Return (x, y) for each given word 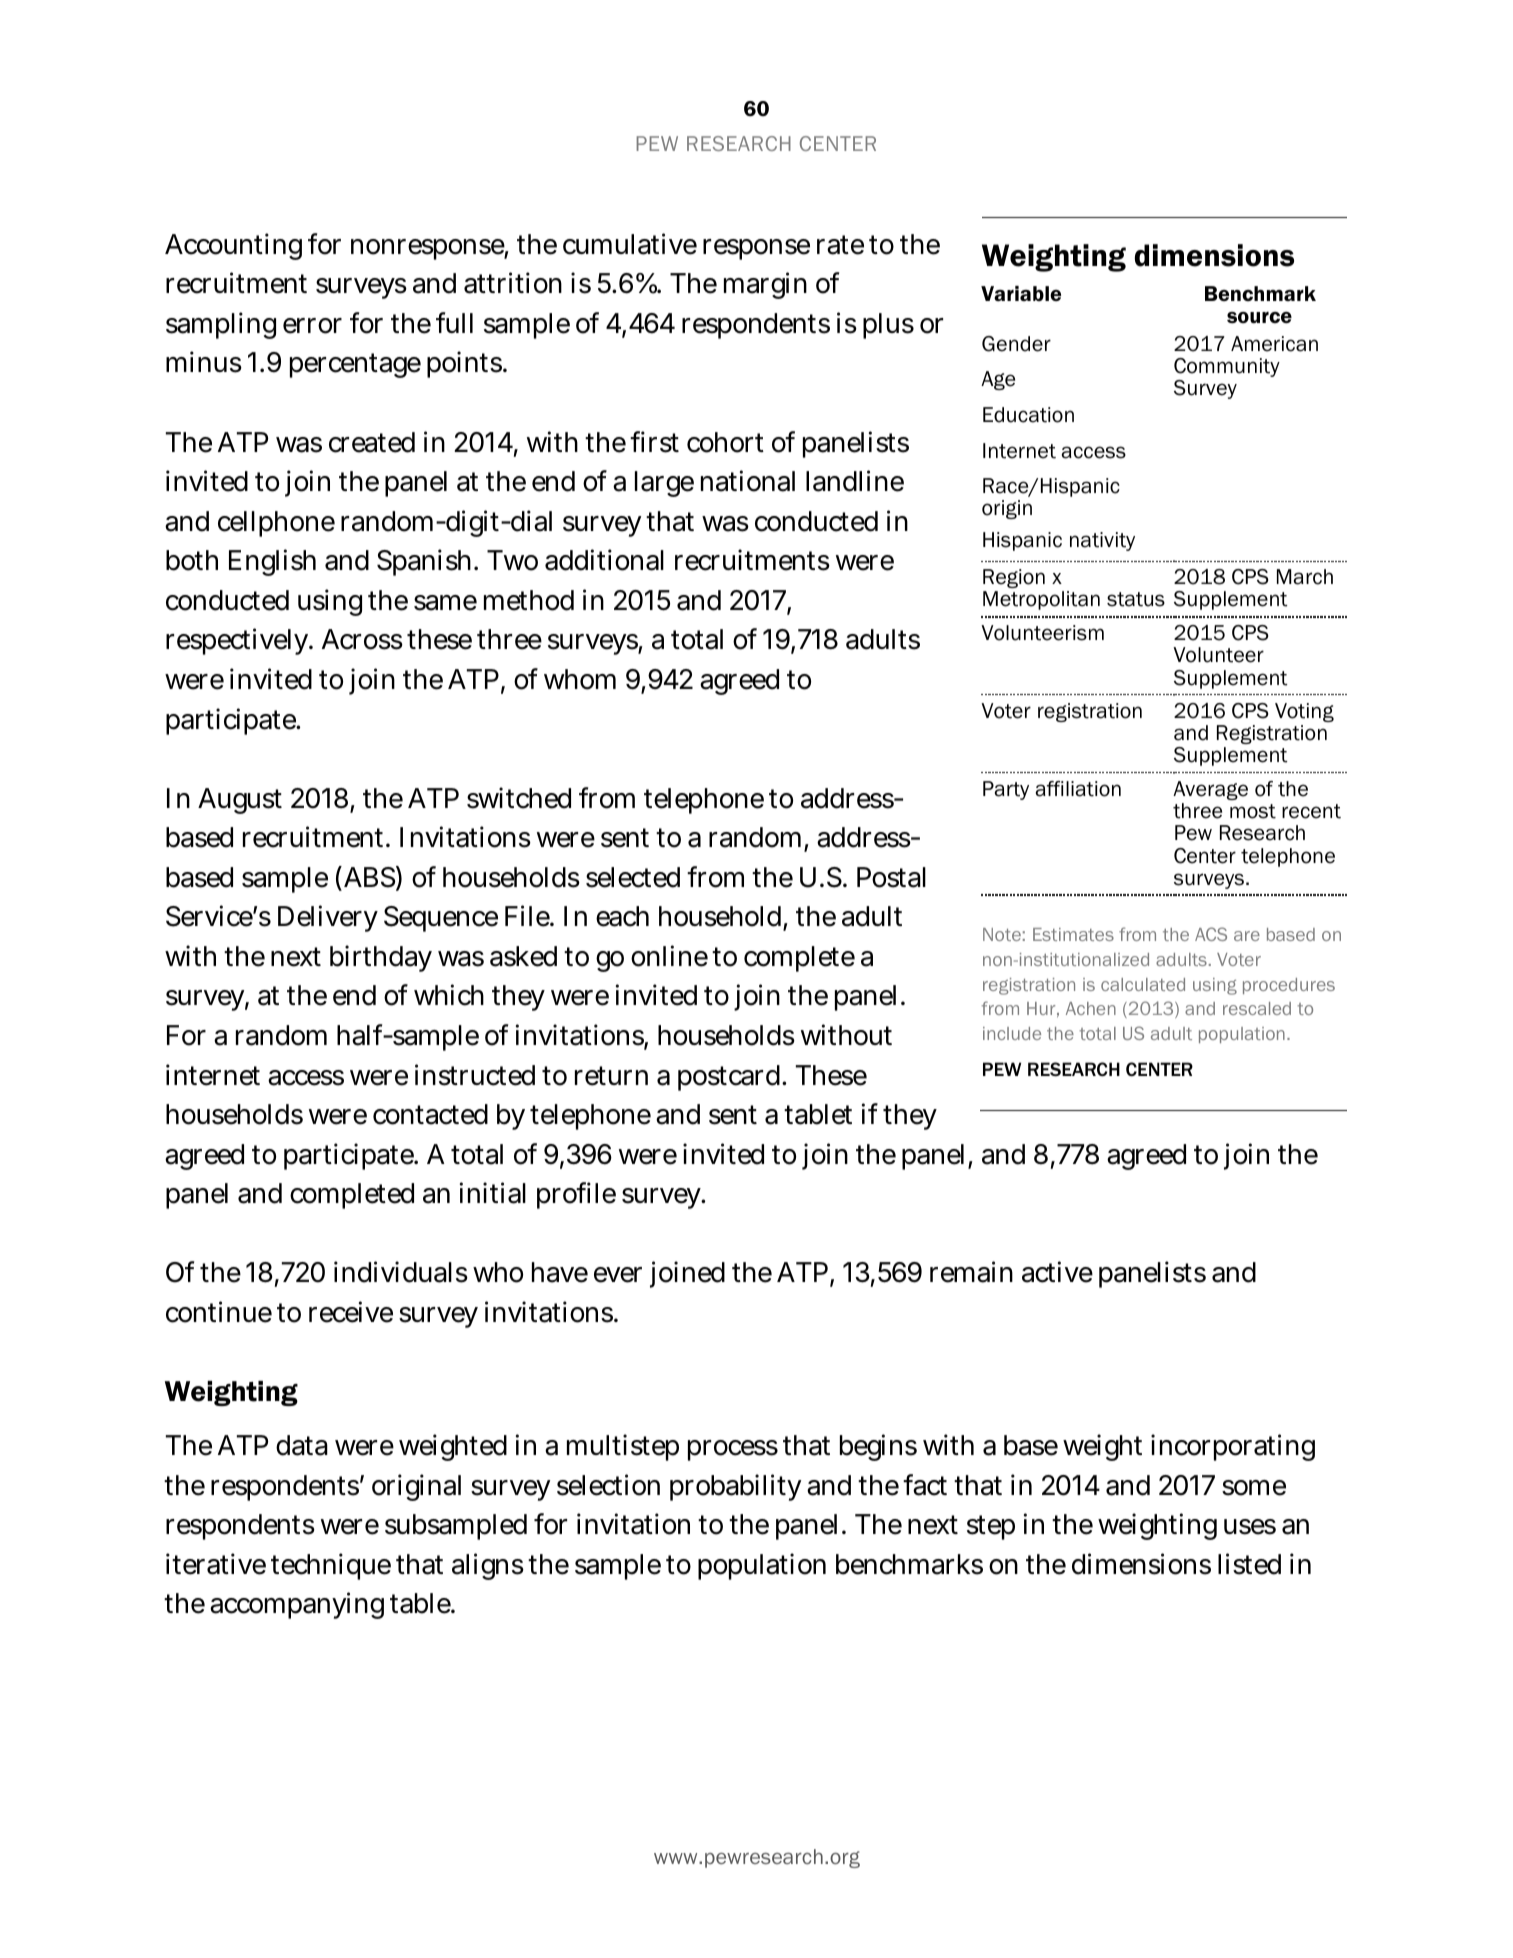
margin (765, 285)
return (611, 1076)
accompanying (297, 1606)
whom (580, 679)
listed (1249, 1564)
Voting (1304, 712)
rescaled (1257, 1008)
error (312, 326)
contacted (430, 1114)
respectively (238, 641)
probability (735, 1487)
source (1259, 318)
